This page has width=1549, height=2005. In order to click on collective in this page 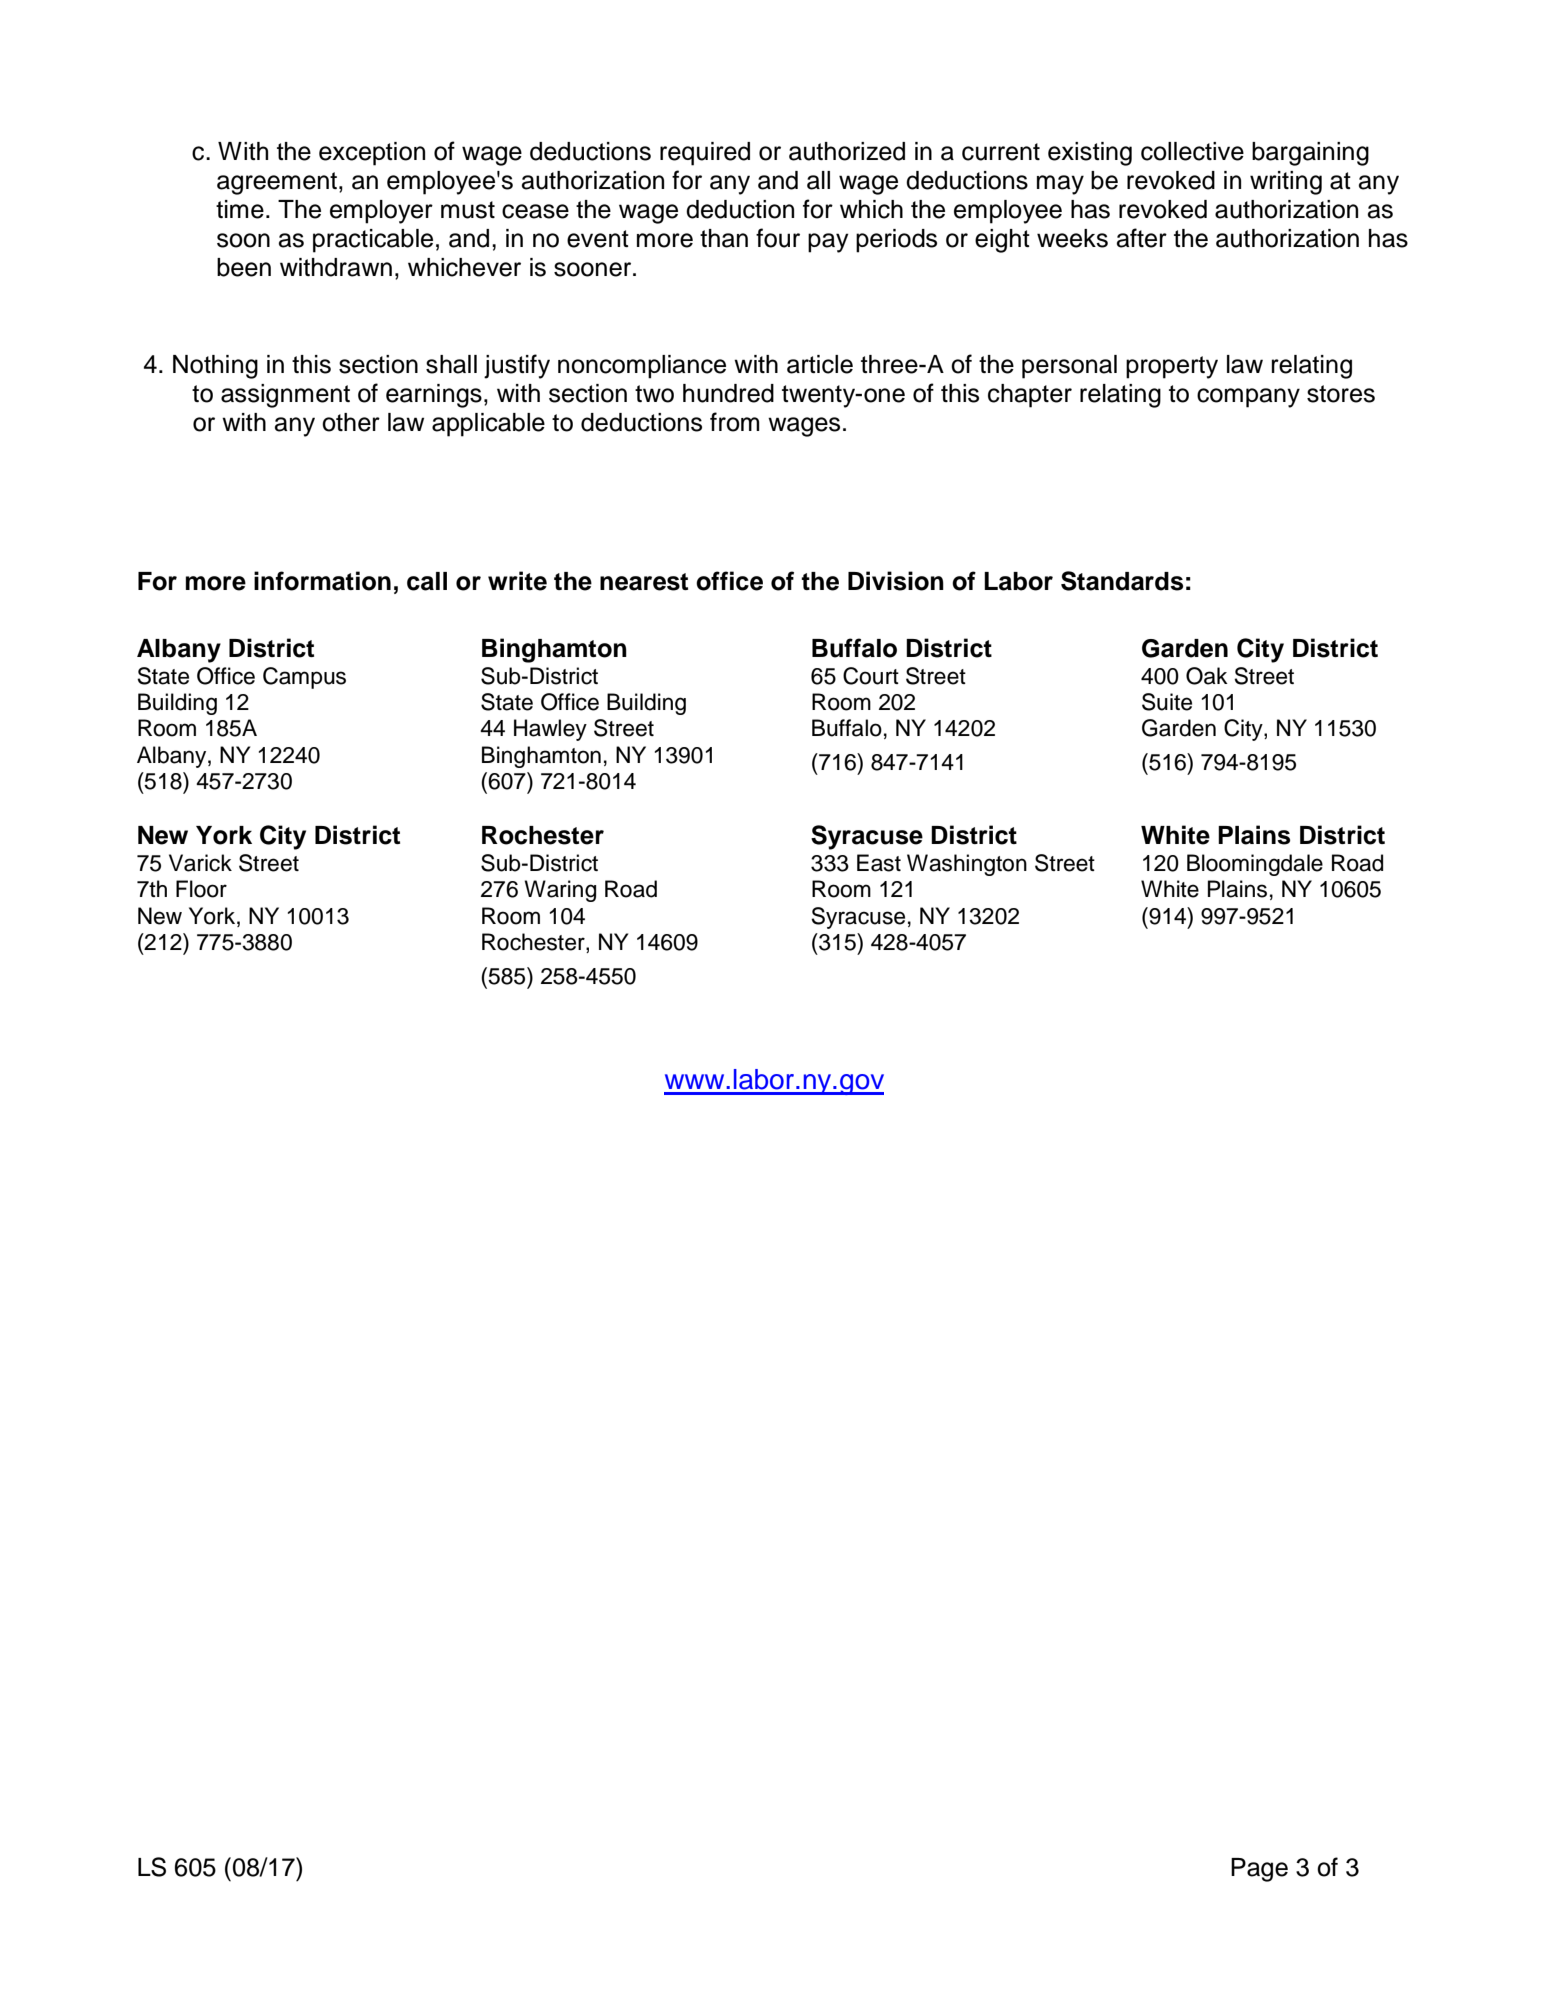, I will do `click(1192, 151)`.
